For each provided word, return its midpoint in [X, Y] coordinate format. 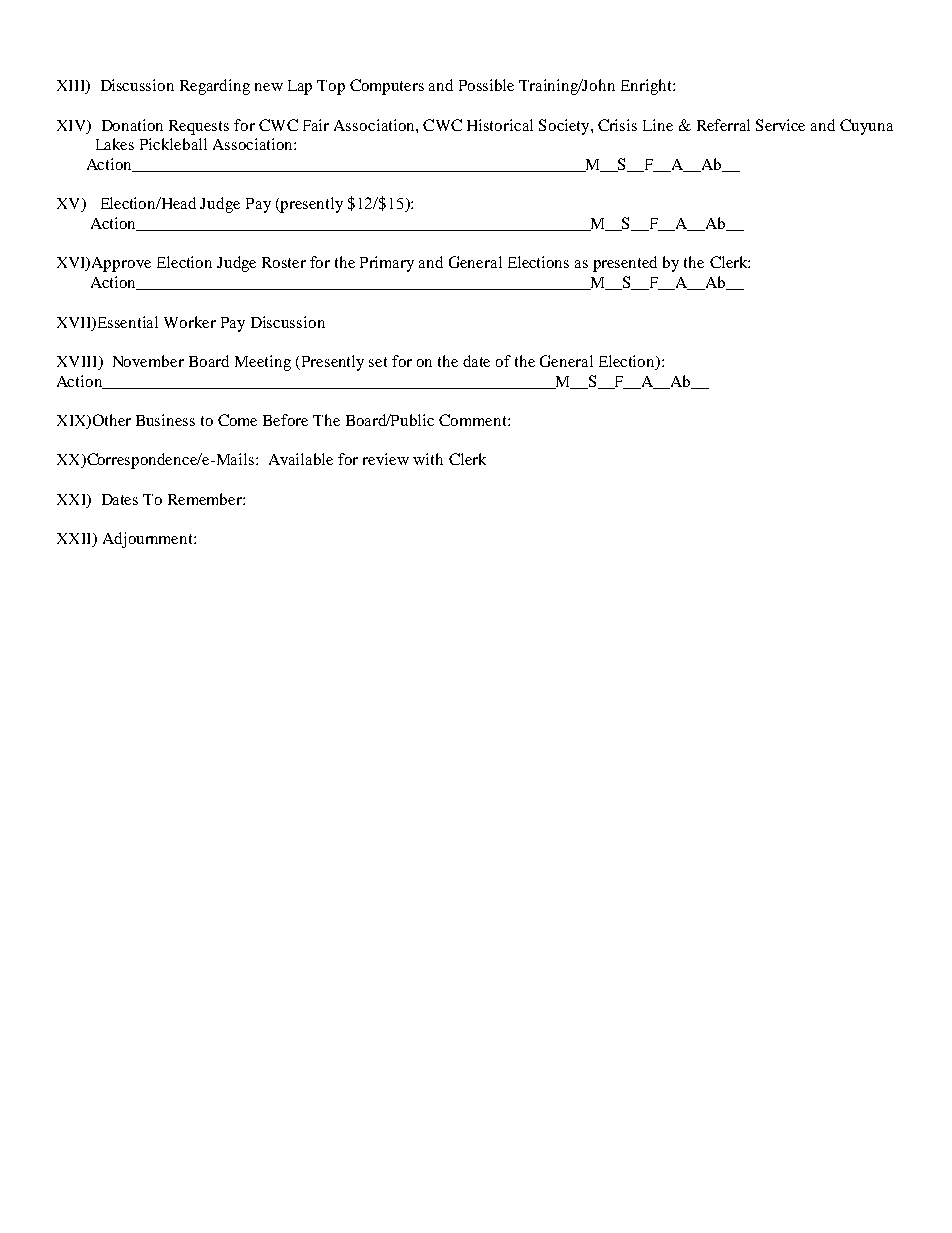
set [378, 362]
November [148, 361]
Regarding [215, 87]
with [428, 459]
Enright [647, 87]
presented [625, 264]
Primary [387, 264]
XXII [75, 540]
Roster [284, 262]
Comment [474, 420]
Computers [387, 87]
